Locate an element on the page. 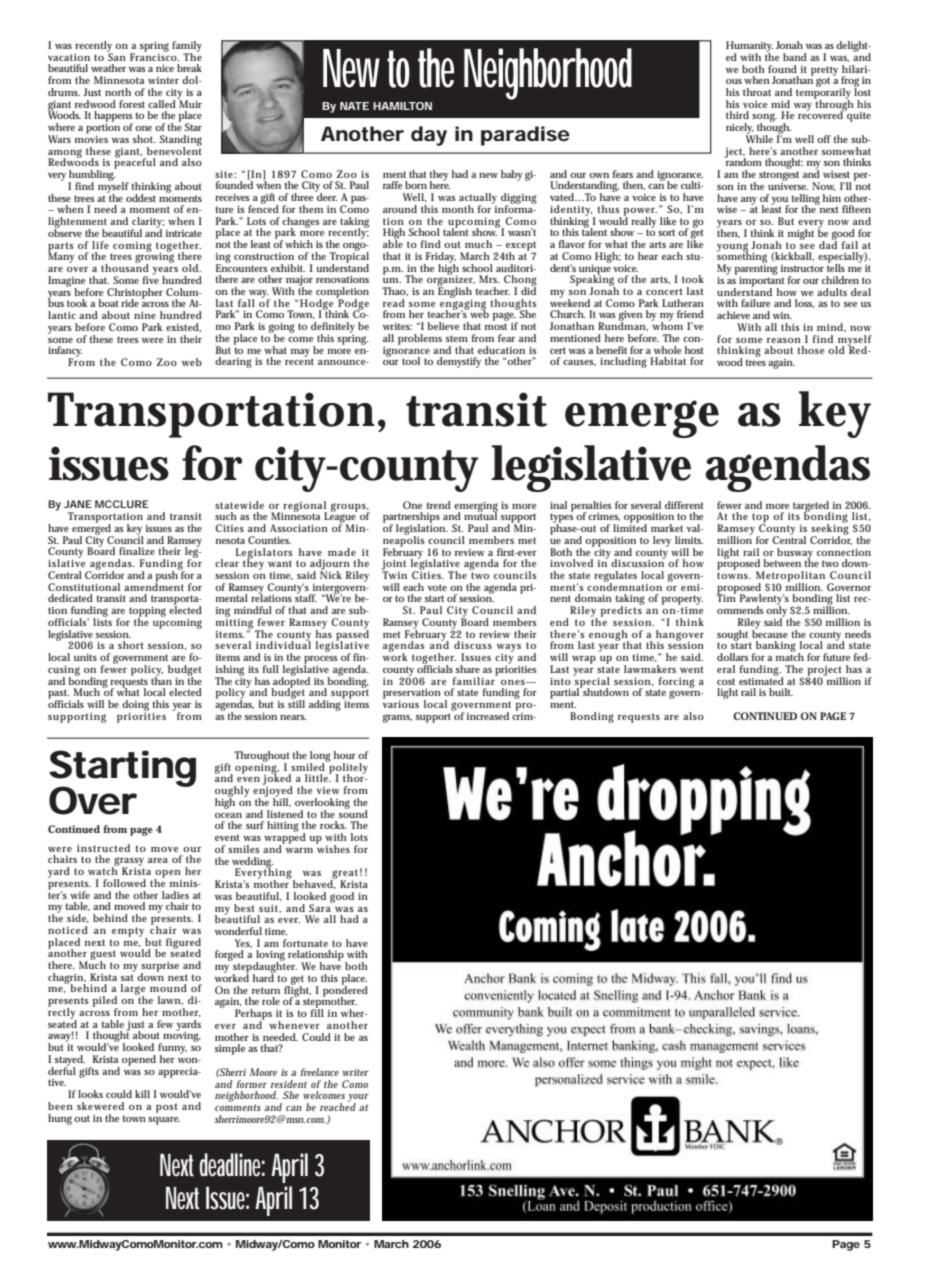 This page has width=926, height=1288. winter is located at coordinates (163, 80).
